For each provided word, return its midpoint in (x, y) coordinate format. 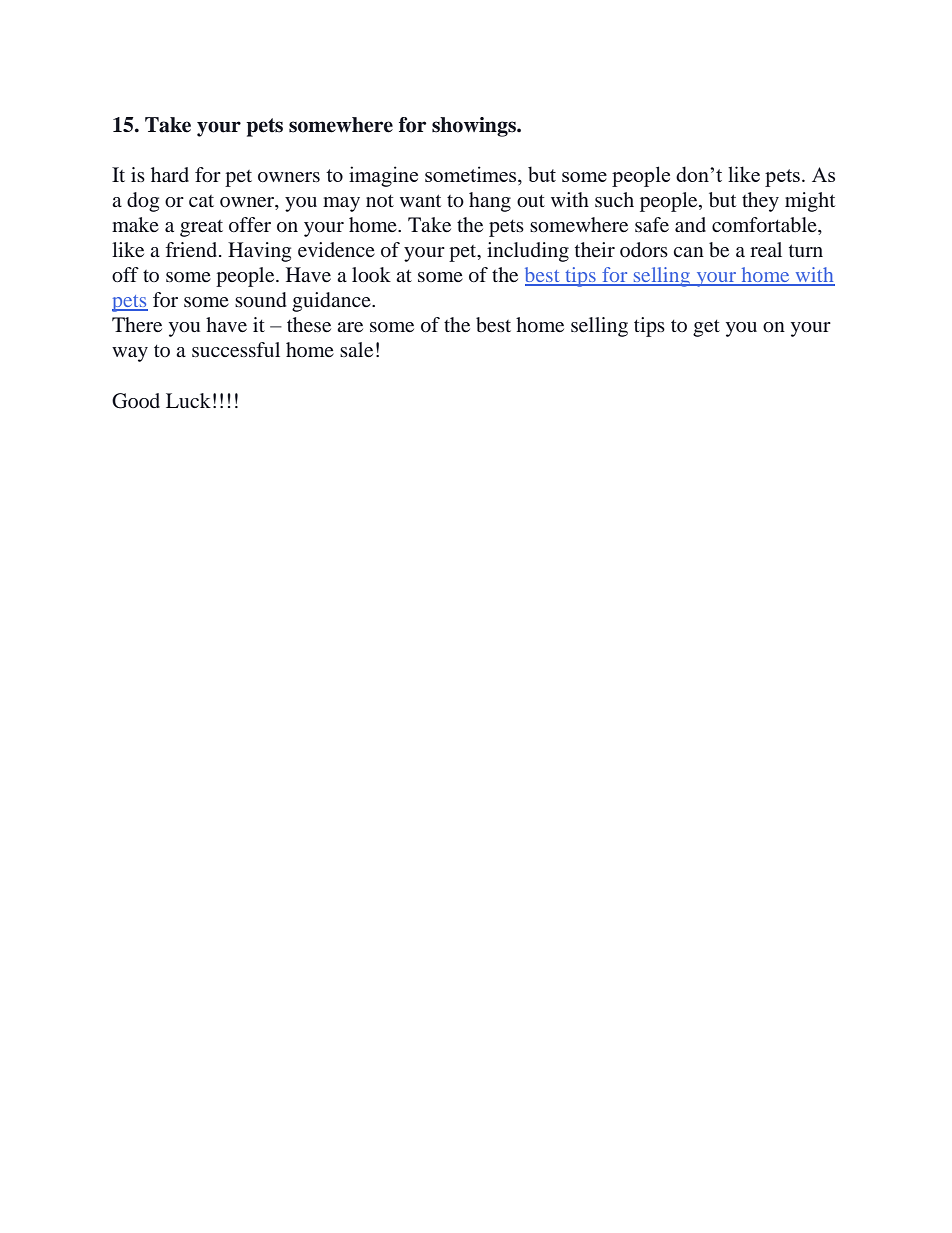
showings (475, 127)
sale (356, 349)
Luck (188, 400)
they (760, 202)
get (706, 328)
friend (192, 249)
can (689, 252)
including (528, 252)
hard (170, 174)
